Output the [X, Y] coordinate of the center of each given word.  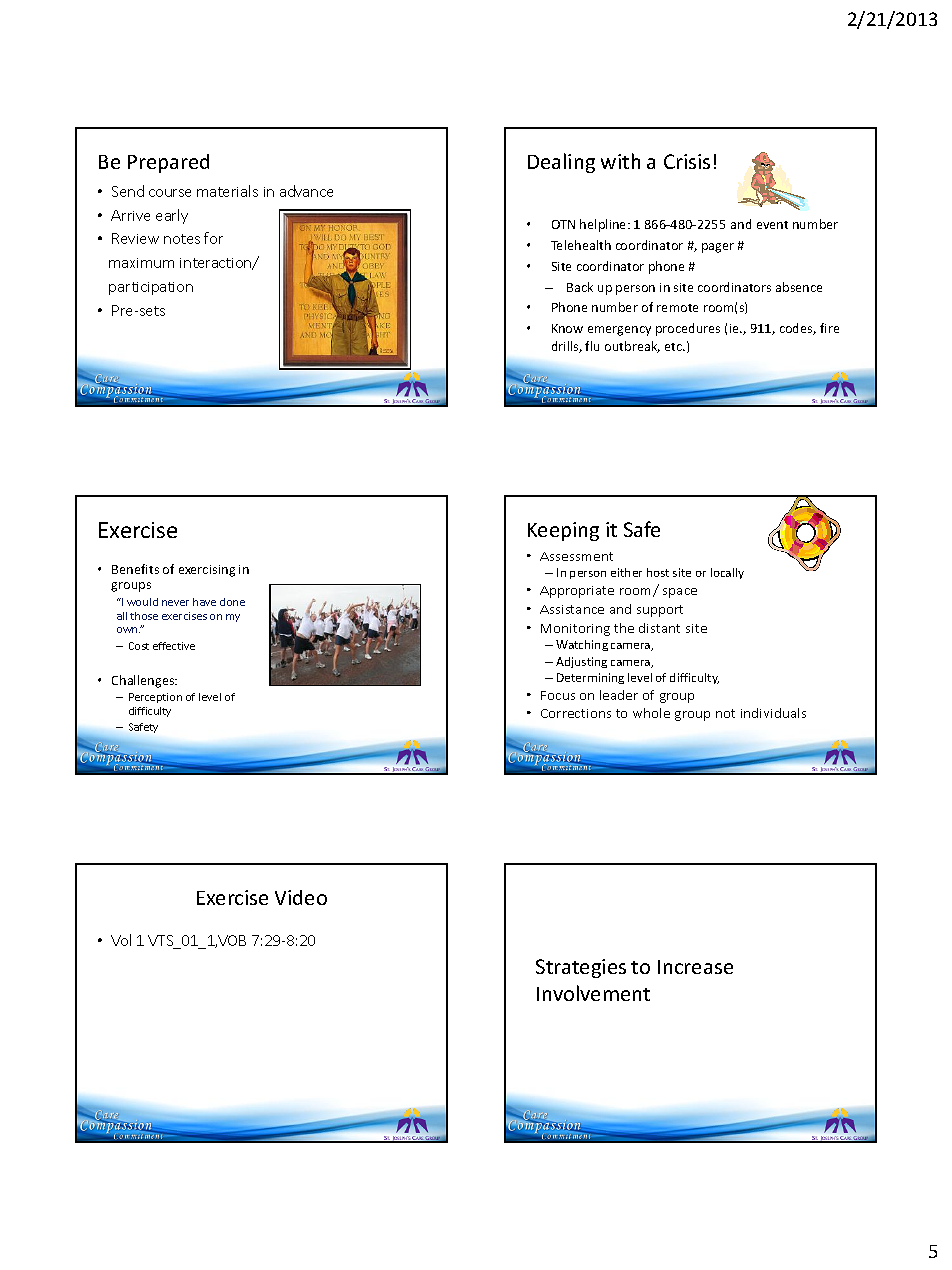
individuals [773, 713]
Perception [155, 698]
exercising [207, 571]
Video [301, 897]
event [772, 225]
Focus [558, 695]
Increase [695, 967]
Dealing [561, 163]
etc [675, 347]
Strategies [581, 968]
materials [227, 191]
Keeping [563, 531]
